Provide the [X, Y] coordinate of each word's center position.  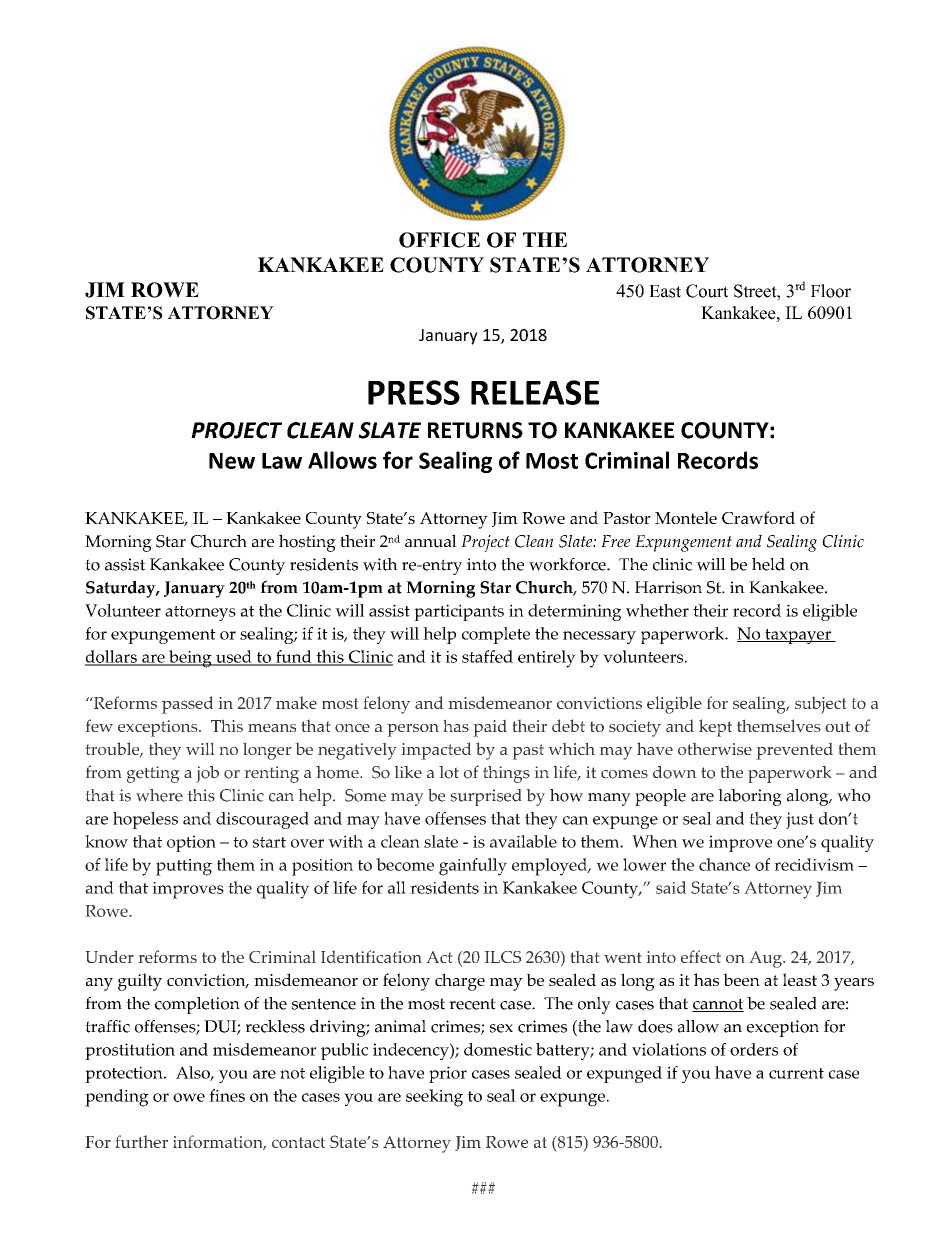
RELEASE [535, 392]
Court [707, 291]
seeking [434, 1098]
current [796, 1073]
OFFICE [439, 240]
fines [227, 1095]
